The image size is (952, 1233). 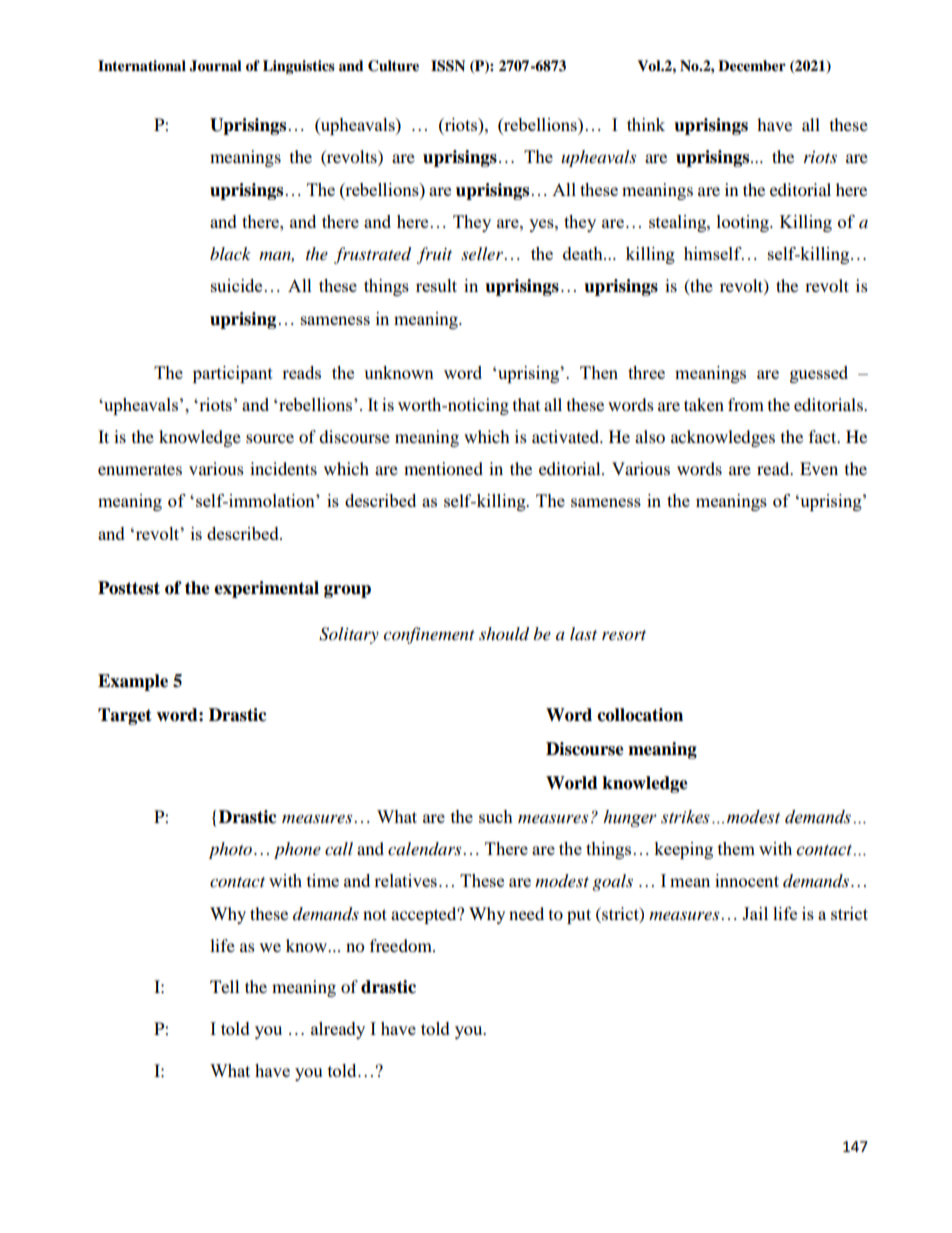 I want to click on ISSN, so click(x=448, y=66).
